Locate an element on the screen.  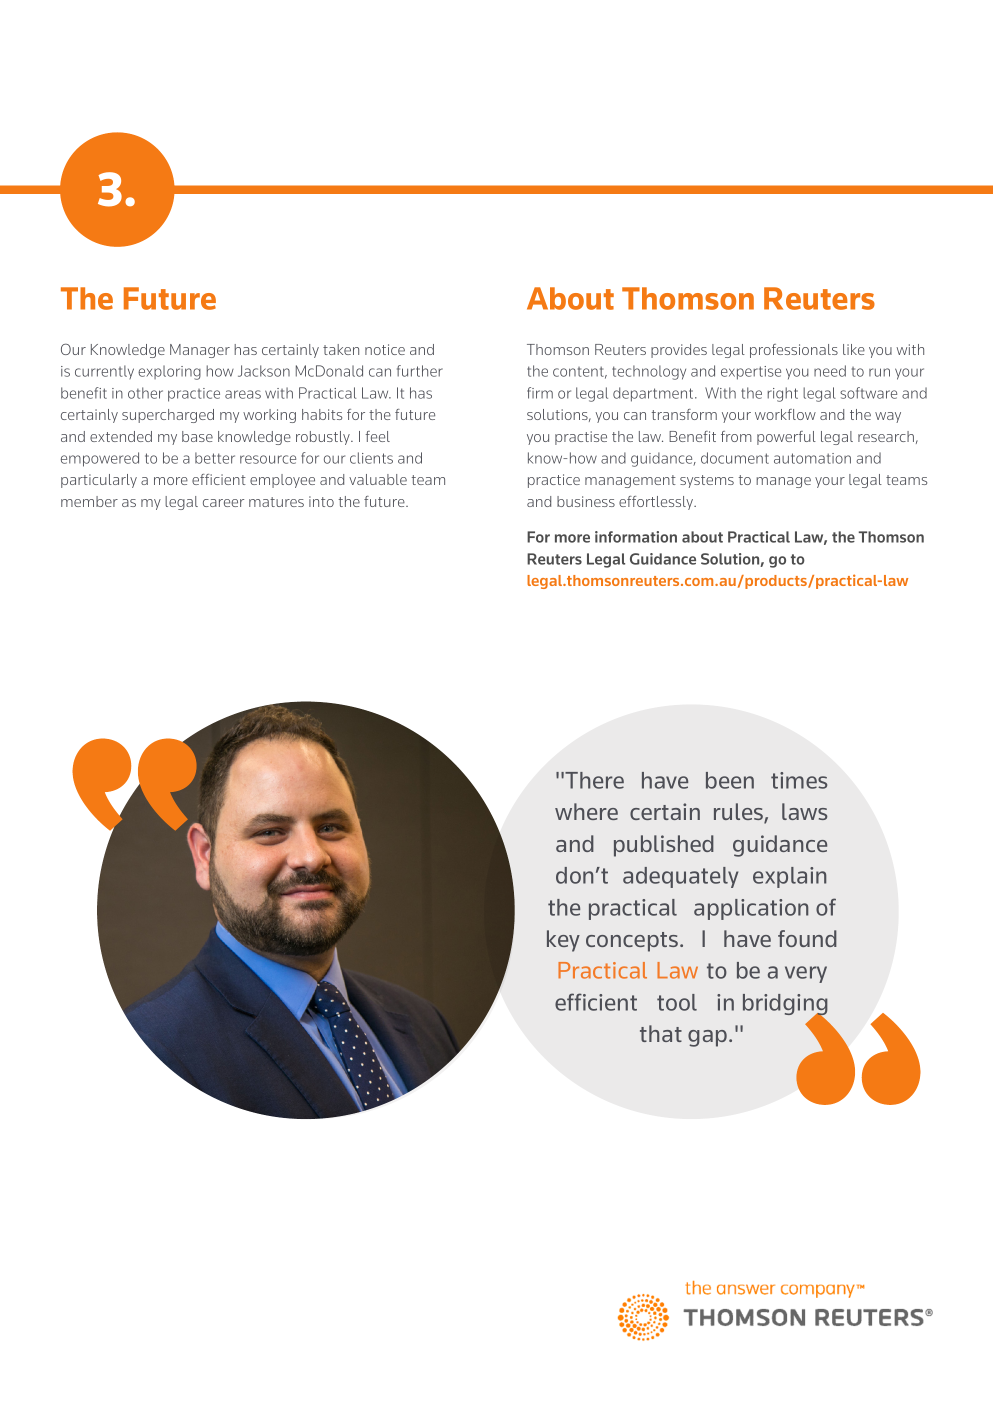
that is located at coordinates (661, 1033).
